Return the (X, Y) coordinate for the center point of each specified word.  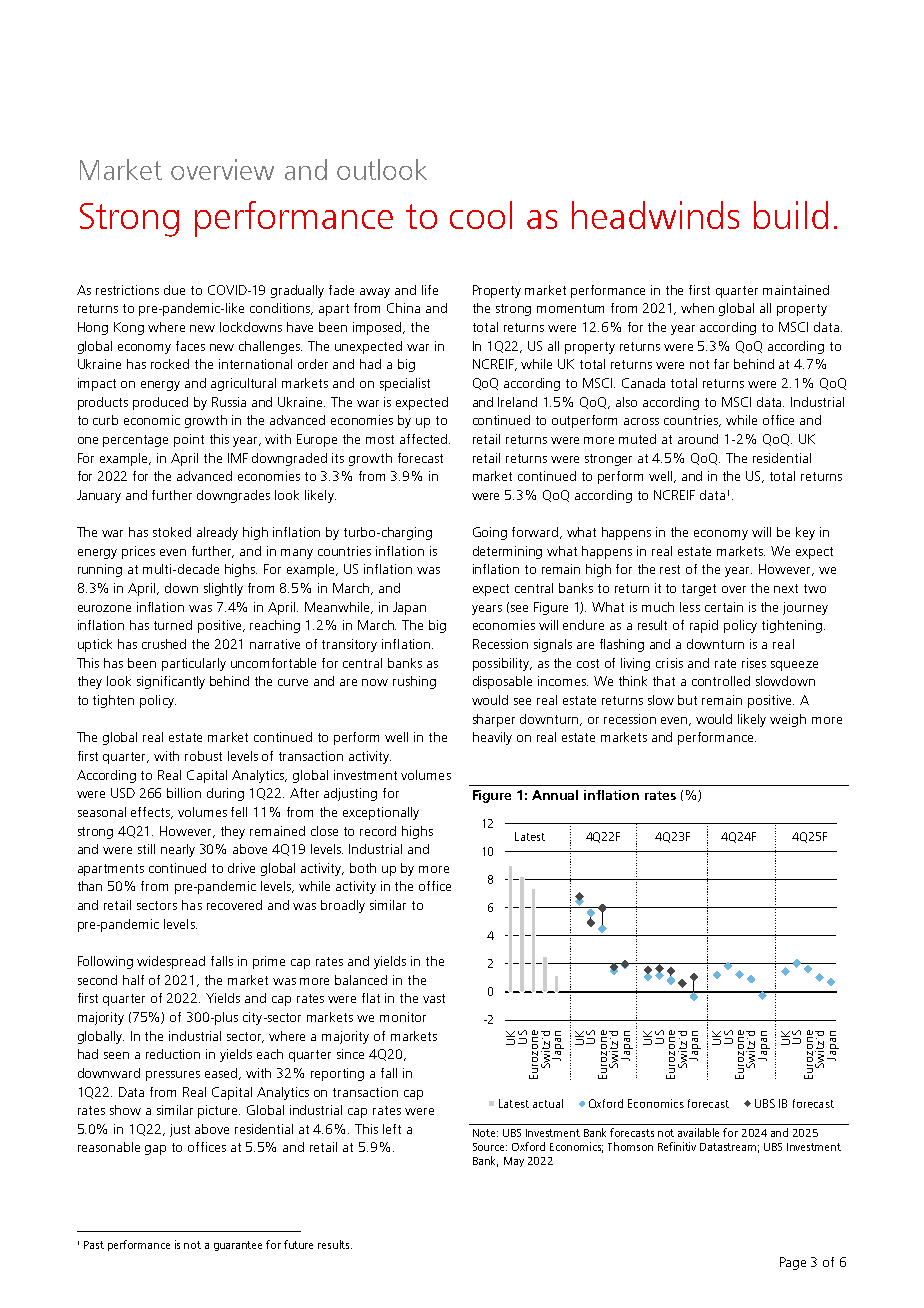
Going (490, 533)
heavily (492, 738)
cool (481, 215)
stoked (172, 532)
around (698, 439)
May (514, 1162)
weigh (788, 720)
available (698, 1132)
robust (203, 756)
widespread (171, 962)
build (791, 215)
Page (793, 1263)
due (174, 290)
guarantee (238, 1246)
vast (434, 998)
